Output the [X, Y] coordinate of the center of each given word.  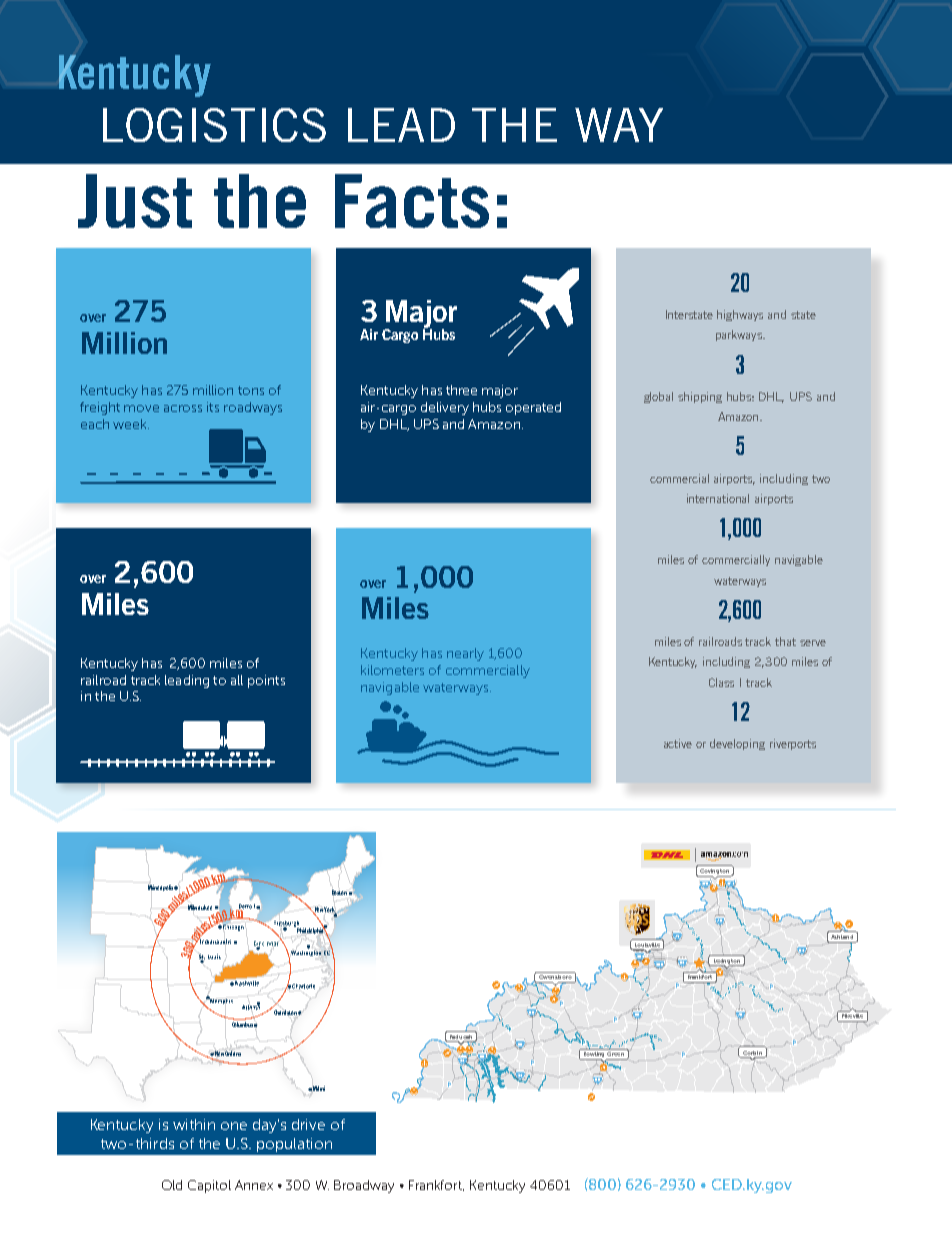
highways [740, 315]
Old [172, 1185]
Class [721, 682]
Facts [412, 201]
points [266, 681]
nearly [465, 654]
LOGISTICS [214, 125]
